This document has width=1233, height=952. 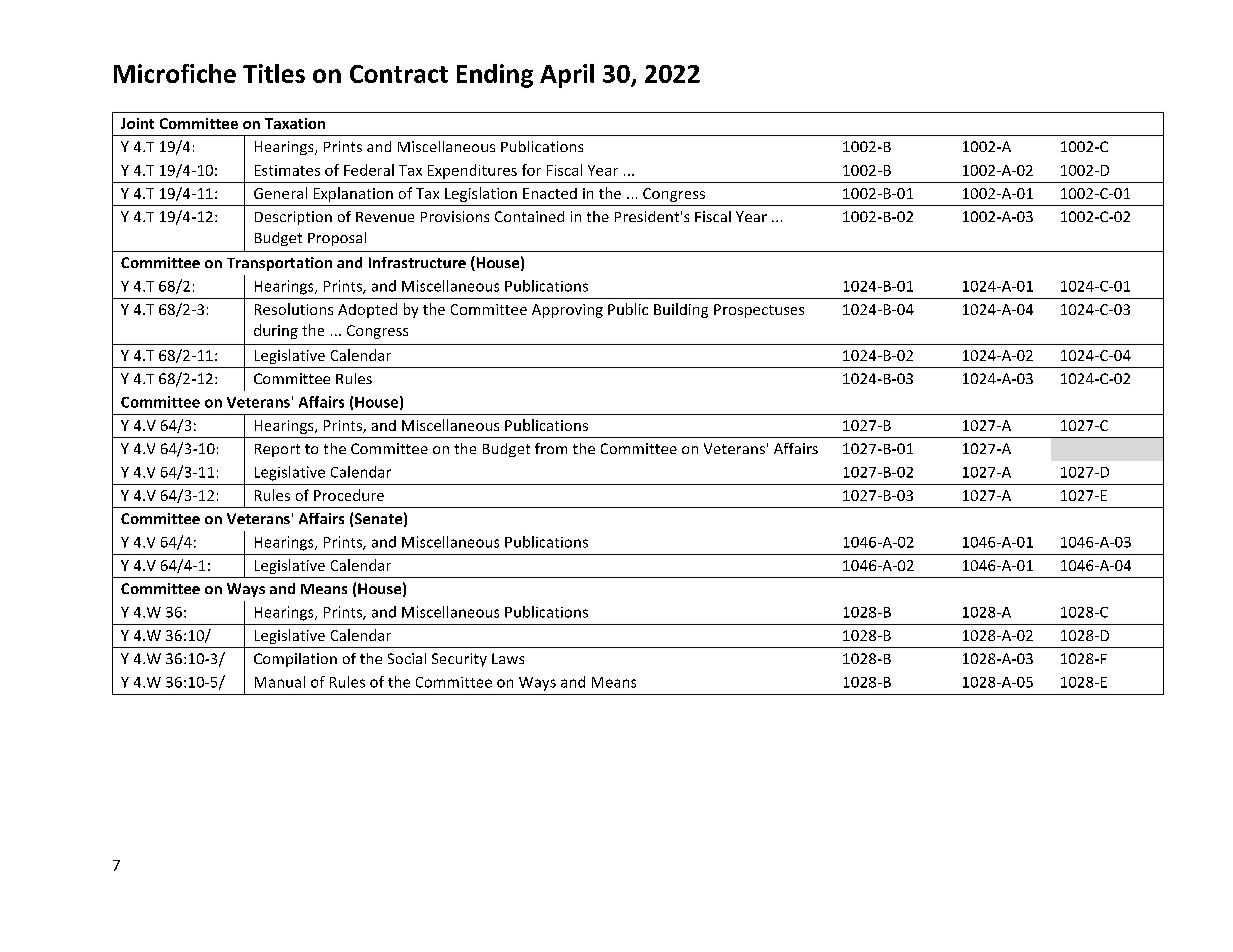 I want to click on Adopted, so click(x=367, y=310).
